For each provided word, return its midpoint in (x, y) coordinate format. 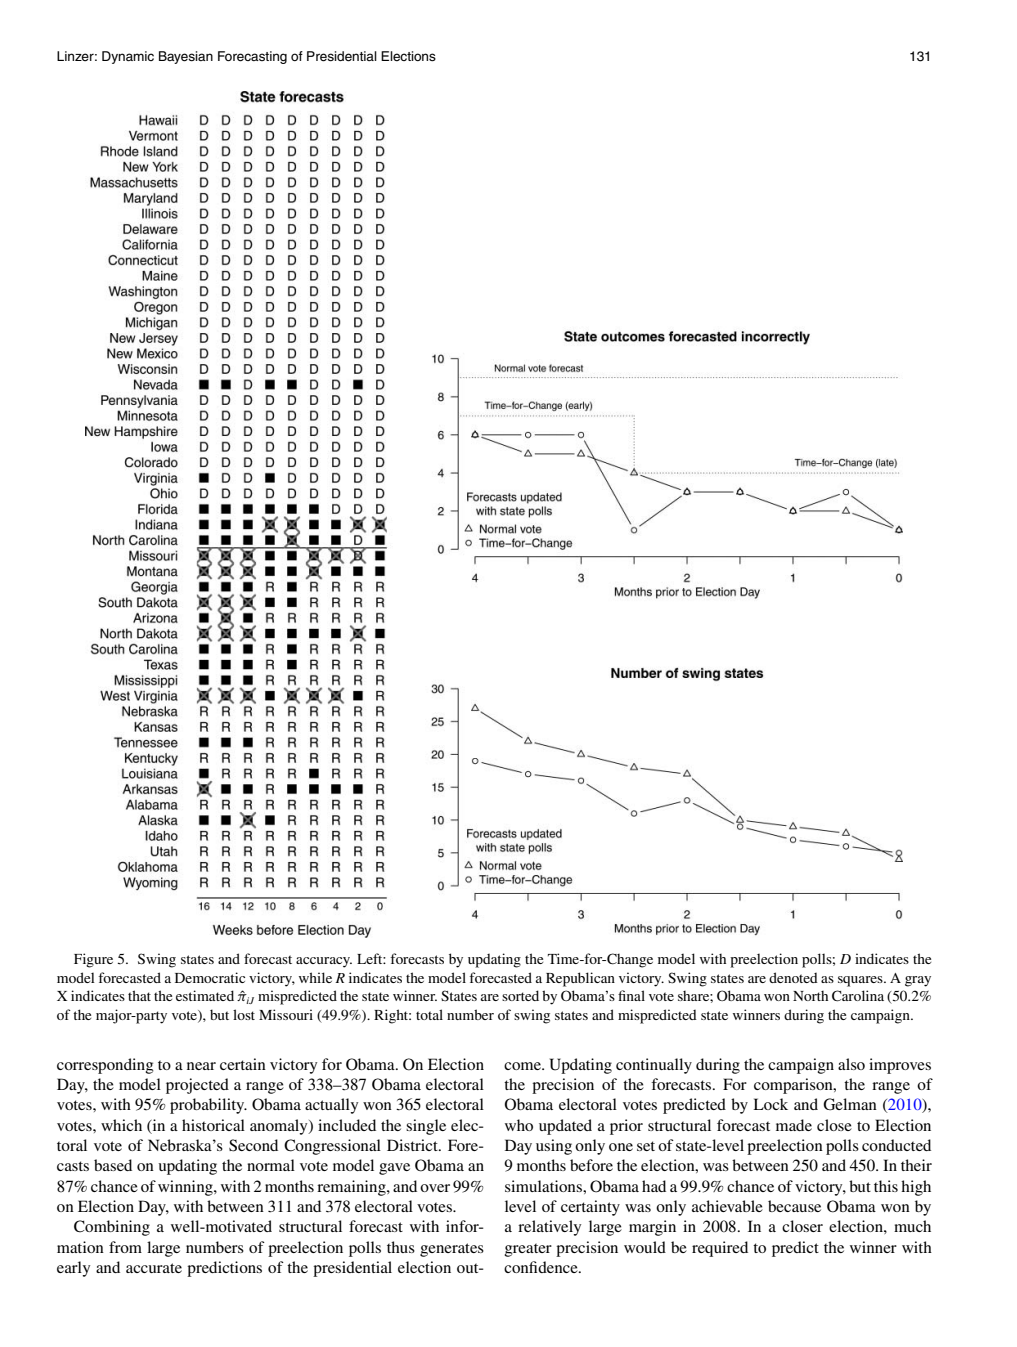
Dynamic (128, 57)
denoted (793, 977)
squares (861, 981)
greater (528, 1250)
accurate (154, 1268)
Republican (580, 979)
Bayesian (186, 57)
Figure (93, 960)
